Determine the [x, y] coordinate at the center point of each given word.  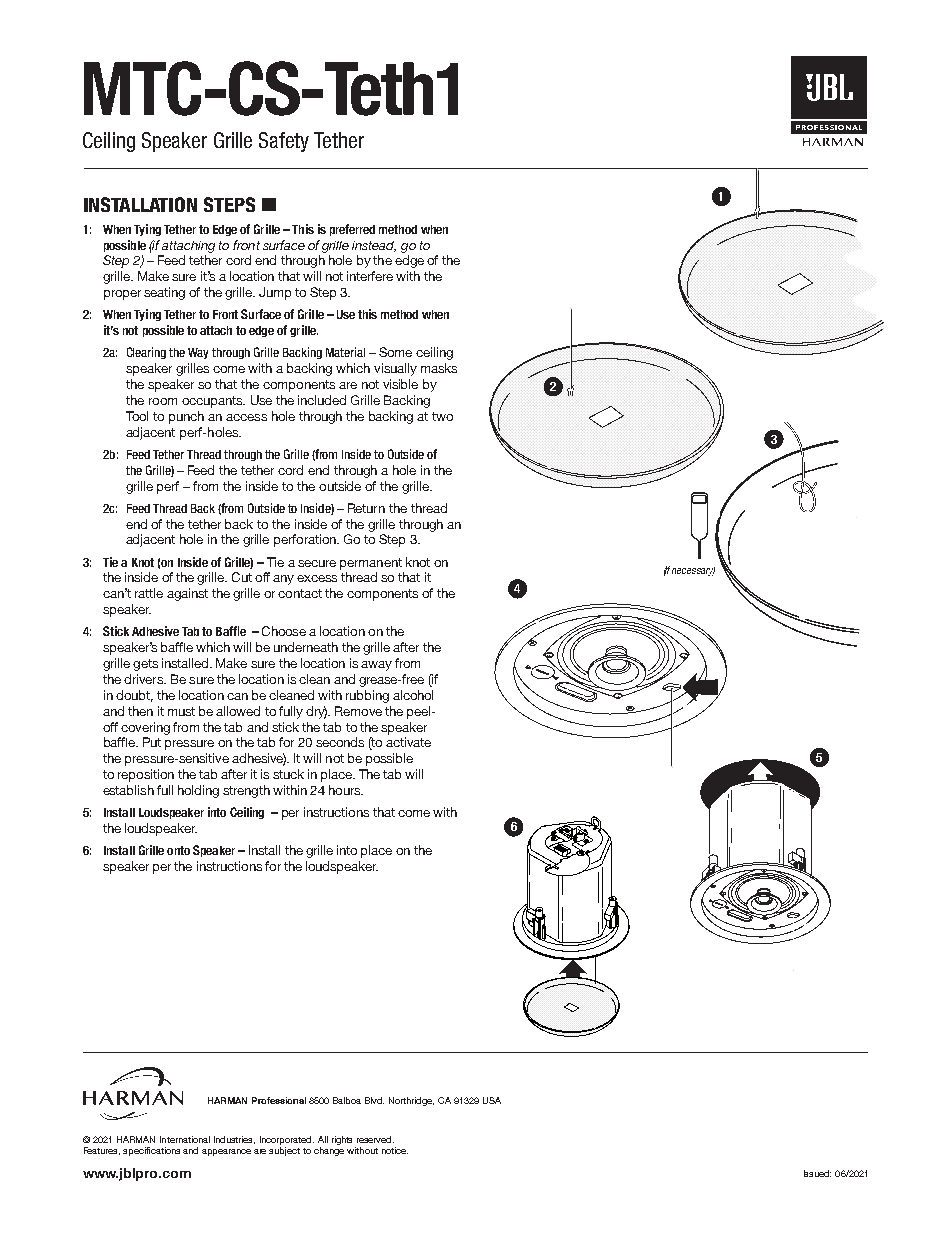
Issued [817, 1173]
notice [395, 1150]
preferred [352, 230]
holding [198, 791]
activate [408, 742]
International [185, 1139]
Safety [284, 142]
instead [374, 246]
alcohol [413, 695]
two [442, 416]
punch [186, 417]
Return [366, 508]
